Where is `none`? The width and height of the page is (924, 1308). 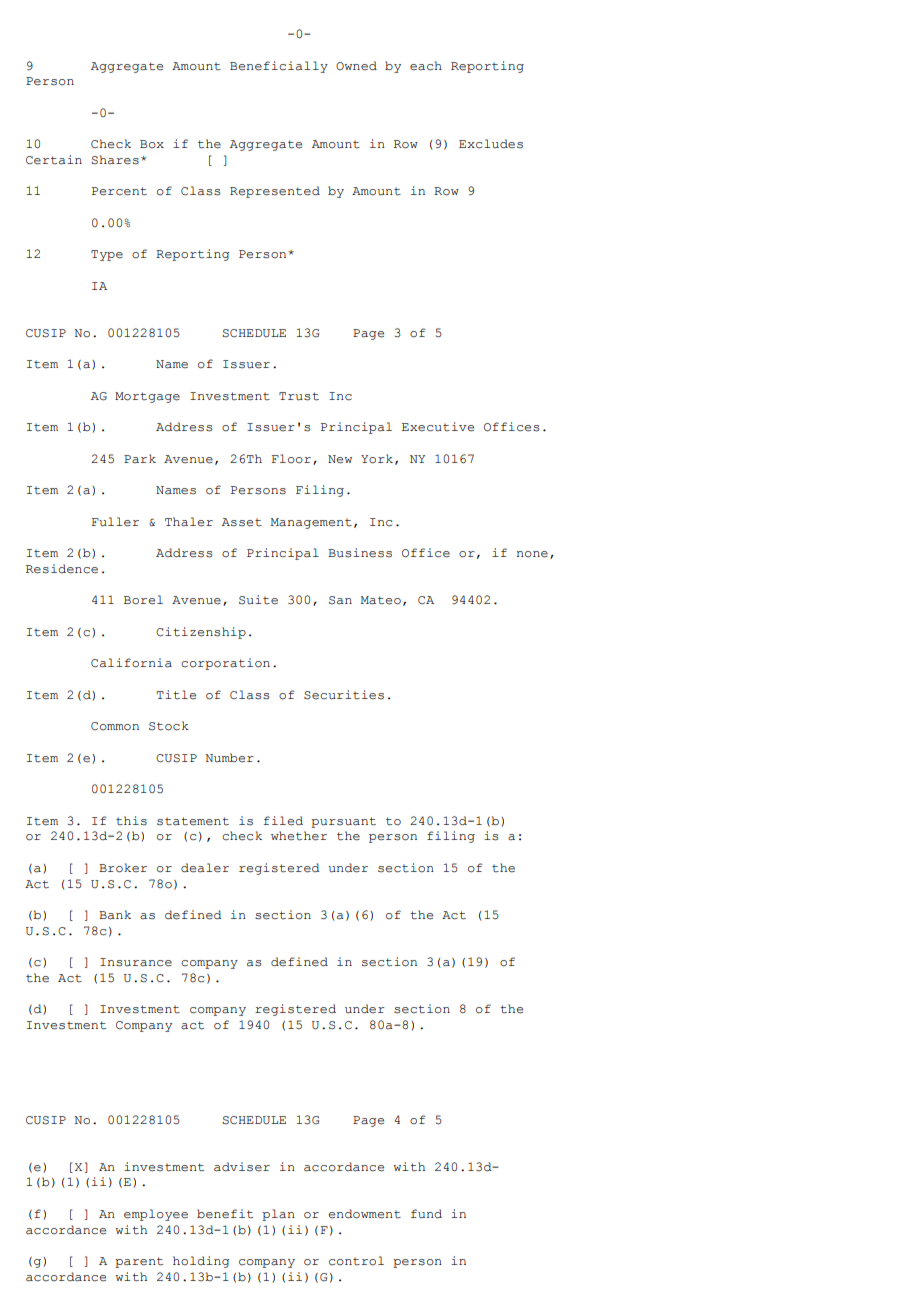
none is located at coordinates (532, 554).
